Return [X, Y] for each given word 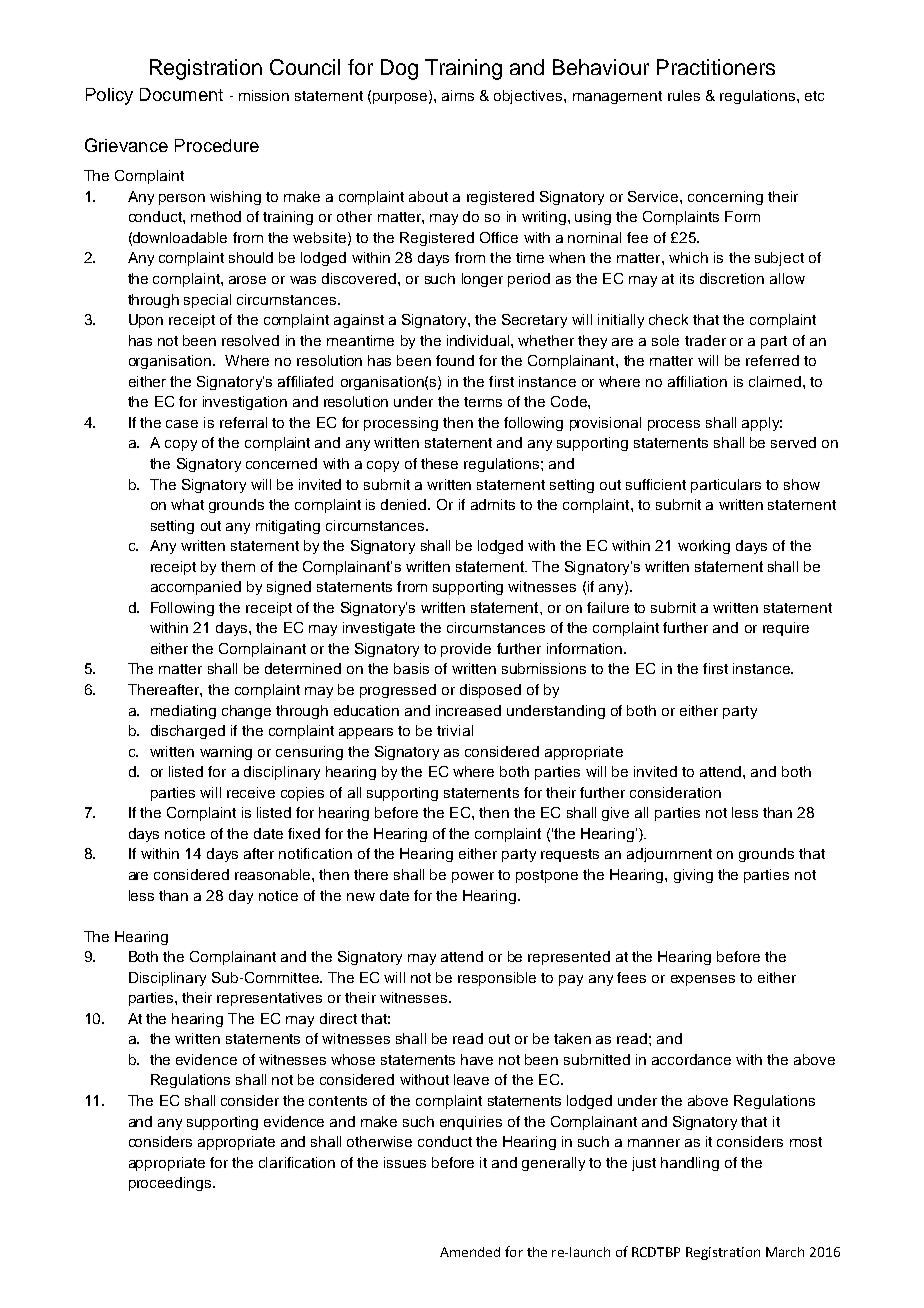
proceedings [171, 1184]
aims [458, 95]
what [187, 504]
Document [181, 94]
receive [251, 792]
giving [693, 876]
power [473, 877]
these [439, 463]
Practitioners [716, 67]
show [802, 484]
